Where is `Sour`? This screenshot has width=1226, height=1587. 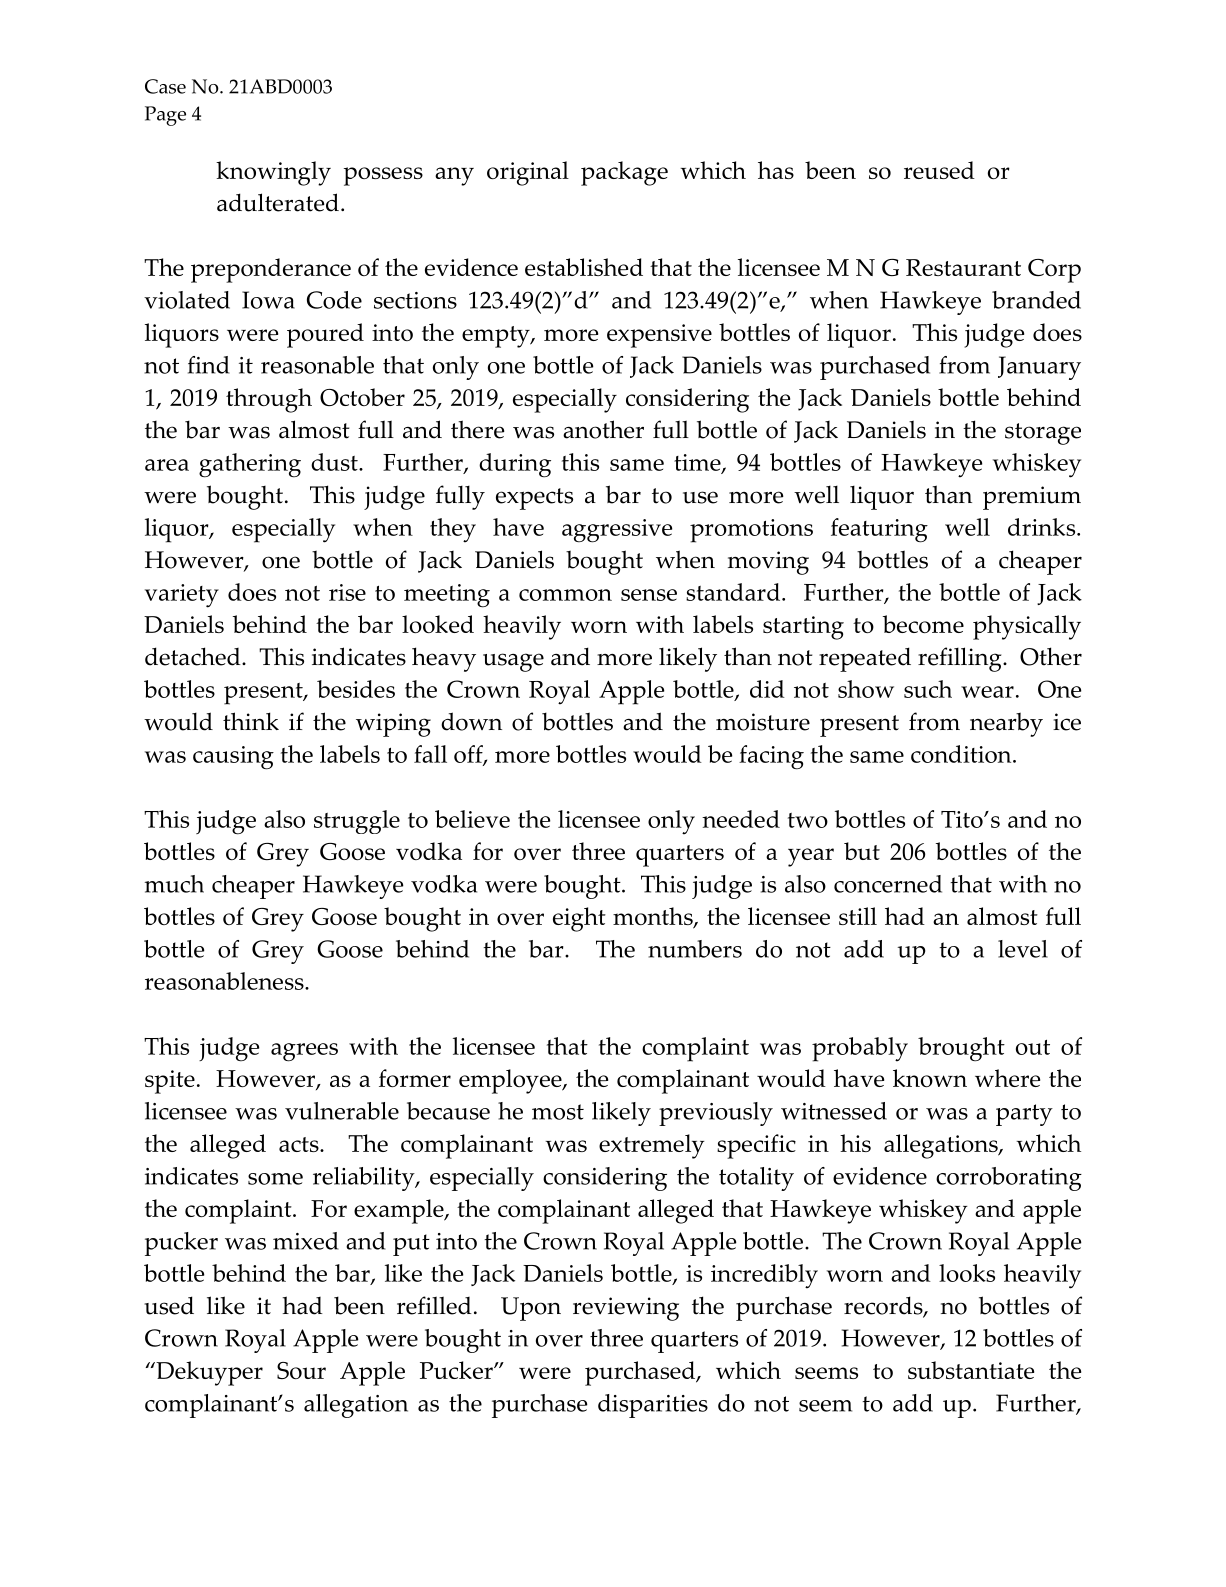
Sour is located at coordinates (301, 1370).
